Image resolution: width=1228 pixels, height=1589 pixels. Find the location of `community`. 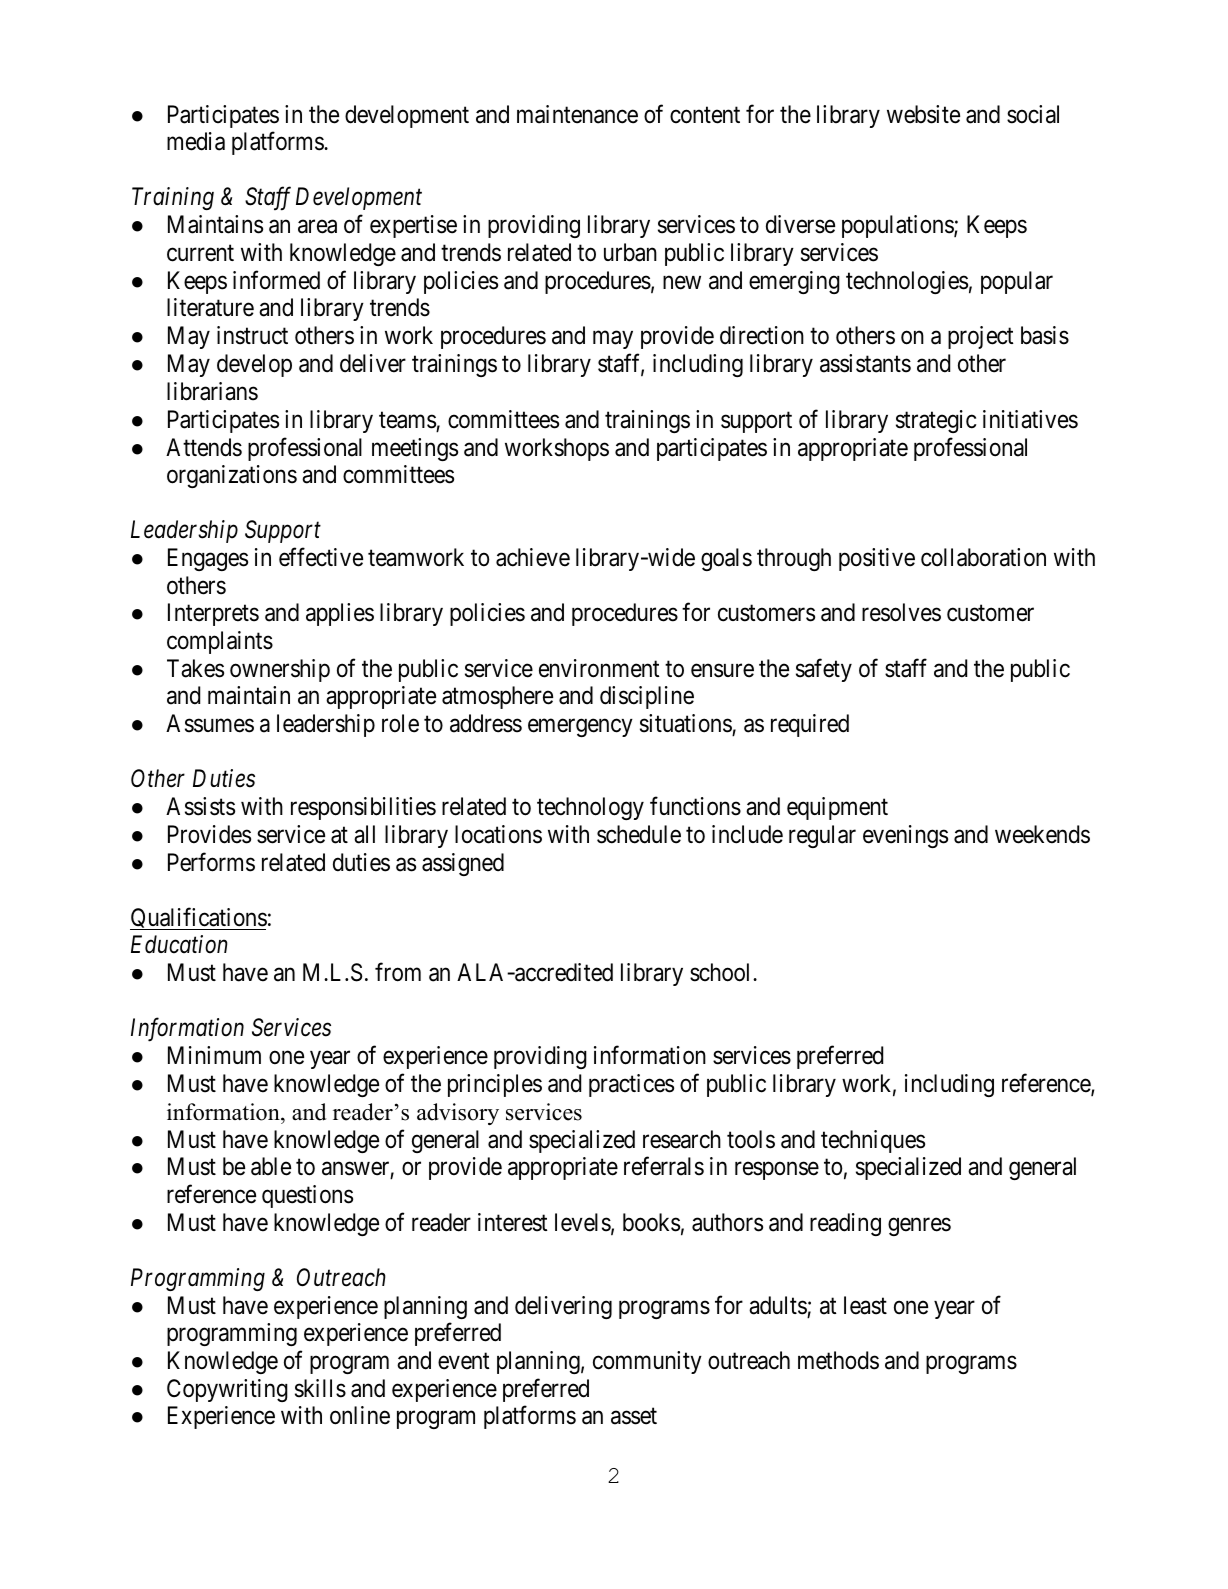

community is located at coordinates (647, 1362).
